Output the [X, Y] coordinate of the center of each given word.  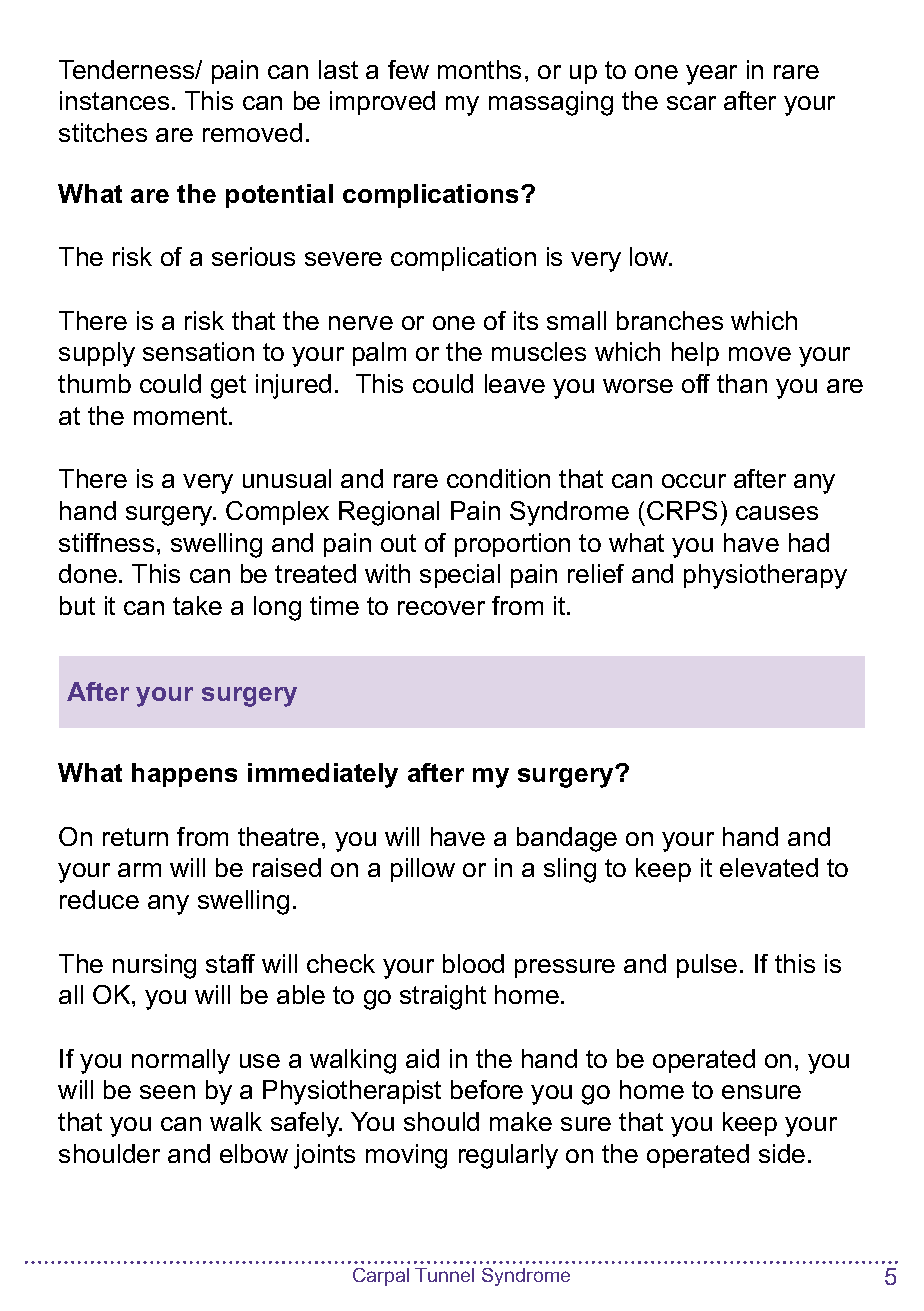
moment [182, 416]
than [742, 383]
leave [515, 383]
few [408, 69]
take [197, 605]
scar [691, 103]
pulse [707, 966]
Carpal [381, 1277]
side [782, 1153]
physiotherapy [765, 576]
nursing [154, 966]
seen [167, 1092]
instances [114, 100]
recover [441, 608]
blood [473, 963]
